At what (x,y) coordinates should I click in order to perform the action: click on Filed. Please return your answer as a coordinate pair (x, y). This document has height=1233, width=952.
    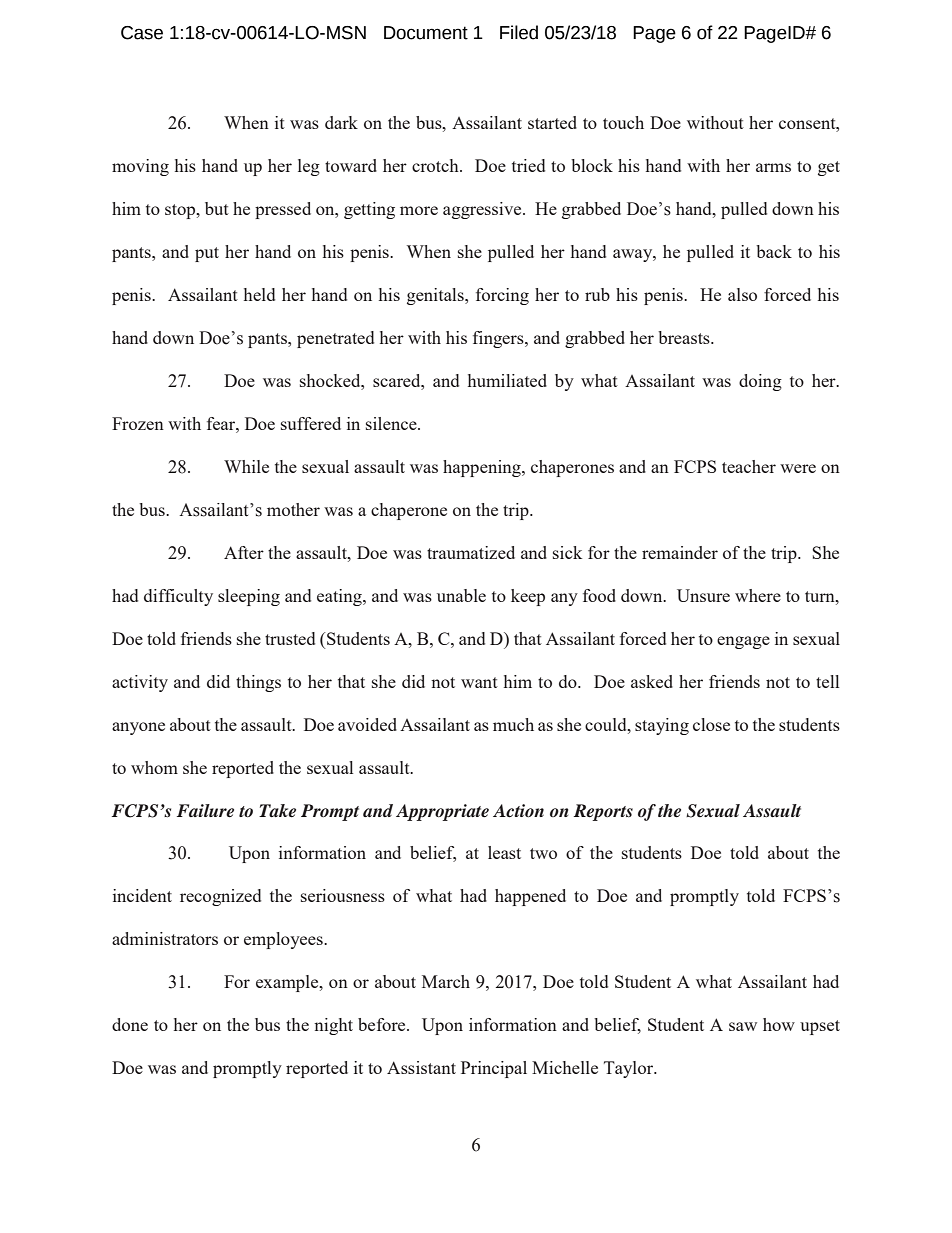
    Looking at the image, I should click on (519, 32).
